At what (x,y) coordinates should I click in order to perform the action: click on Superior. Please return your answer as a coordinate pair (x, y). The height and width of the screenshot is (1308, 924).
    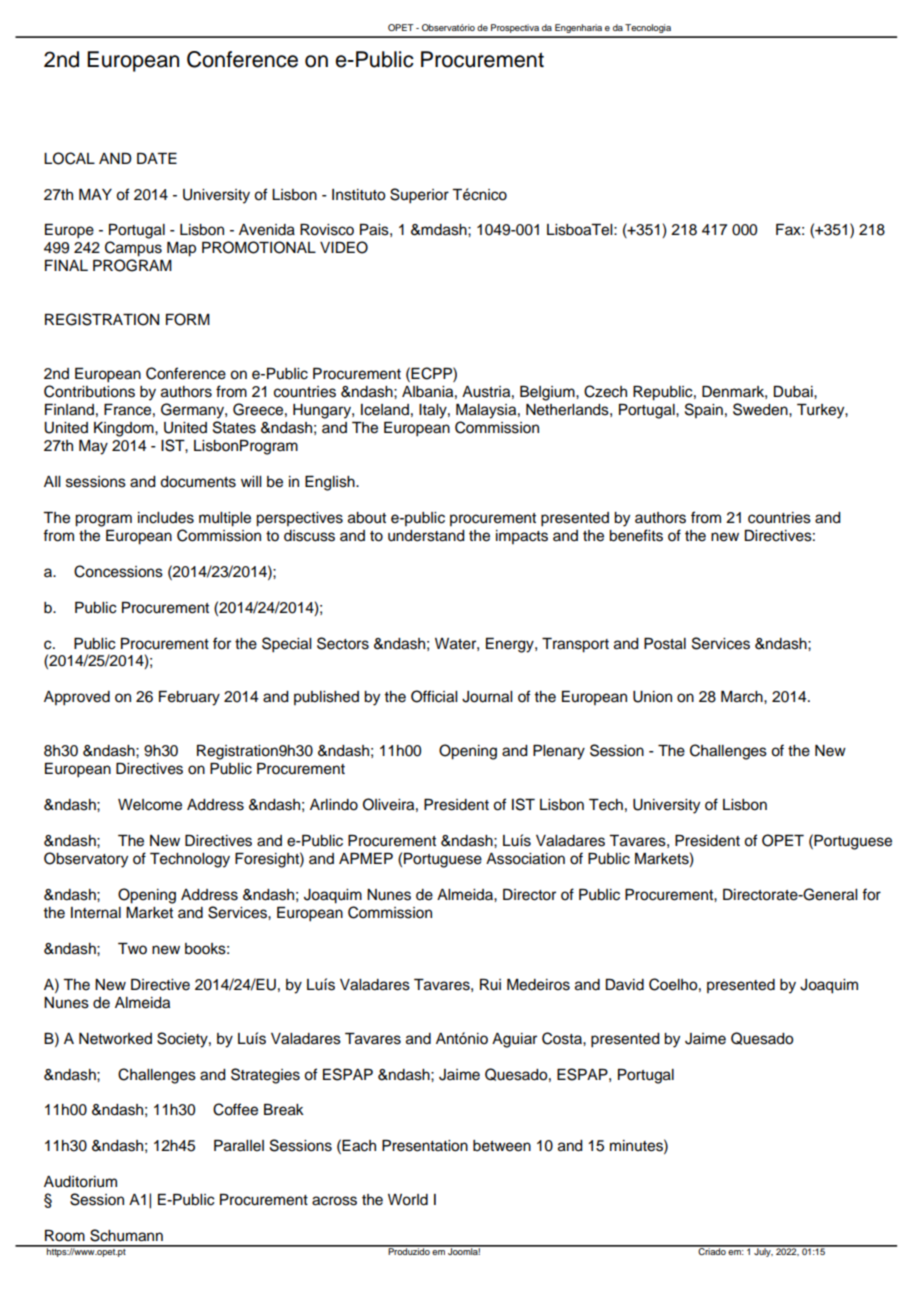
    Looking at the image, I should click on (419, 196).
